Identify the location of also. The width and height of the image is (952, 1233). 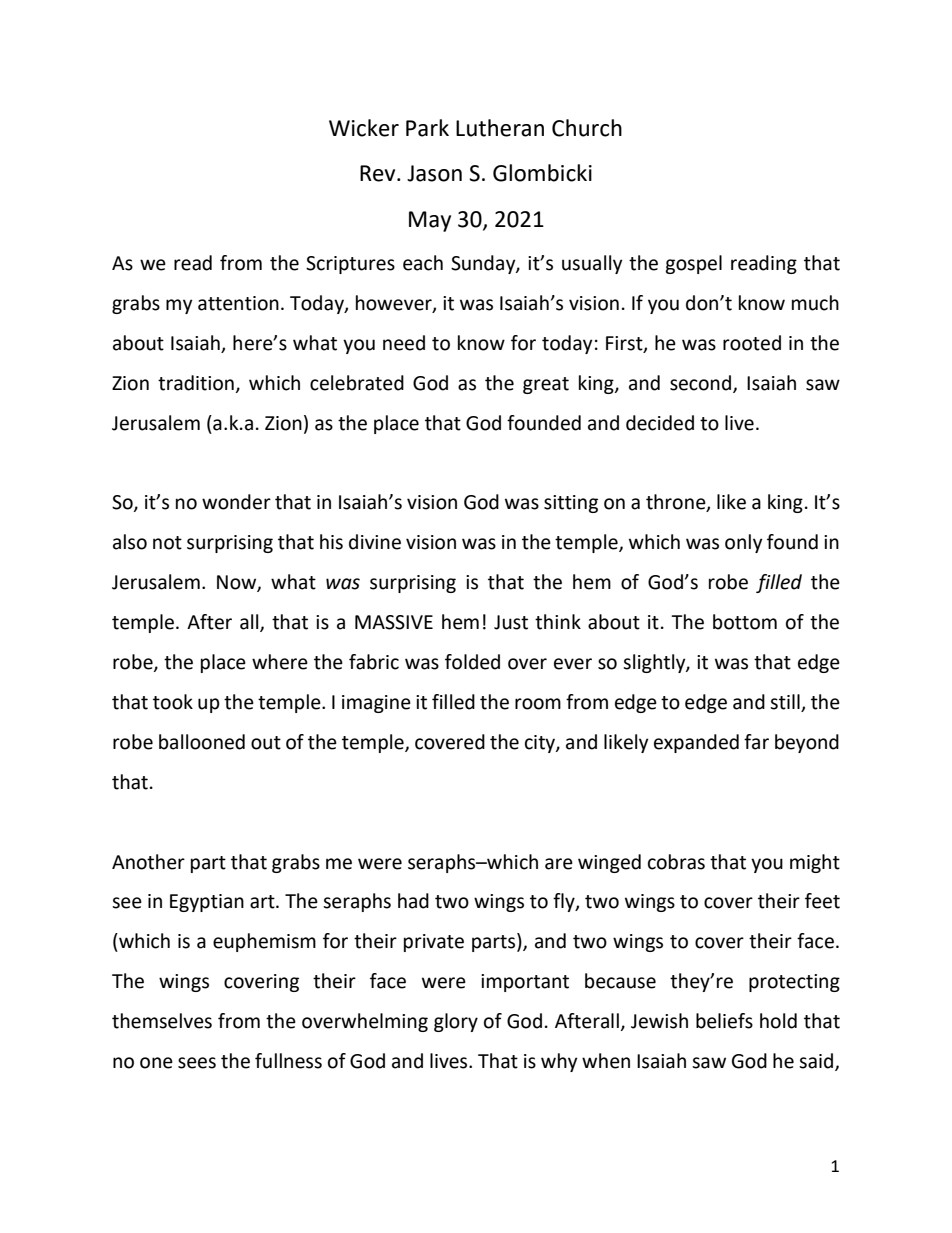
(130, 542).
